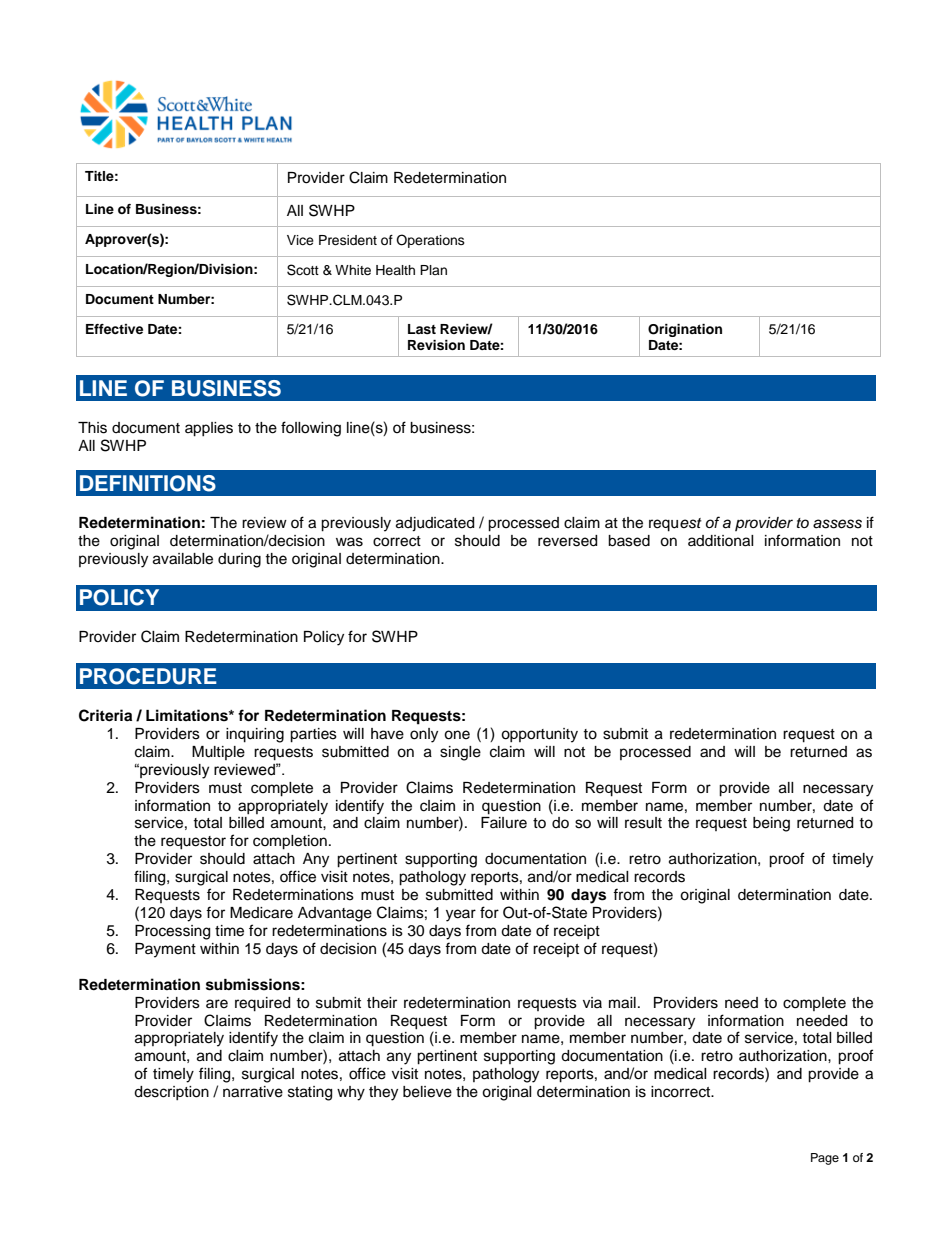 This screenshot has width=952, height=1233. What do you see at coordinates (114, 329) in the screenshot?
I see `Effective` at bounding box center [114, 329].
